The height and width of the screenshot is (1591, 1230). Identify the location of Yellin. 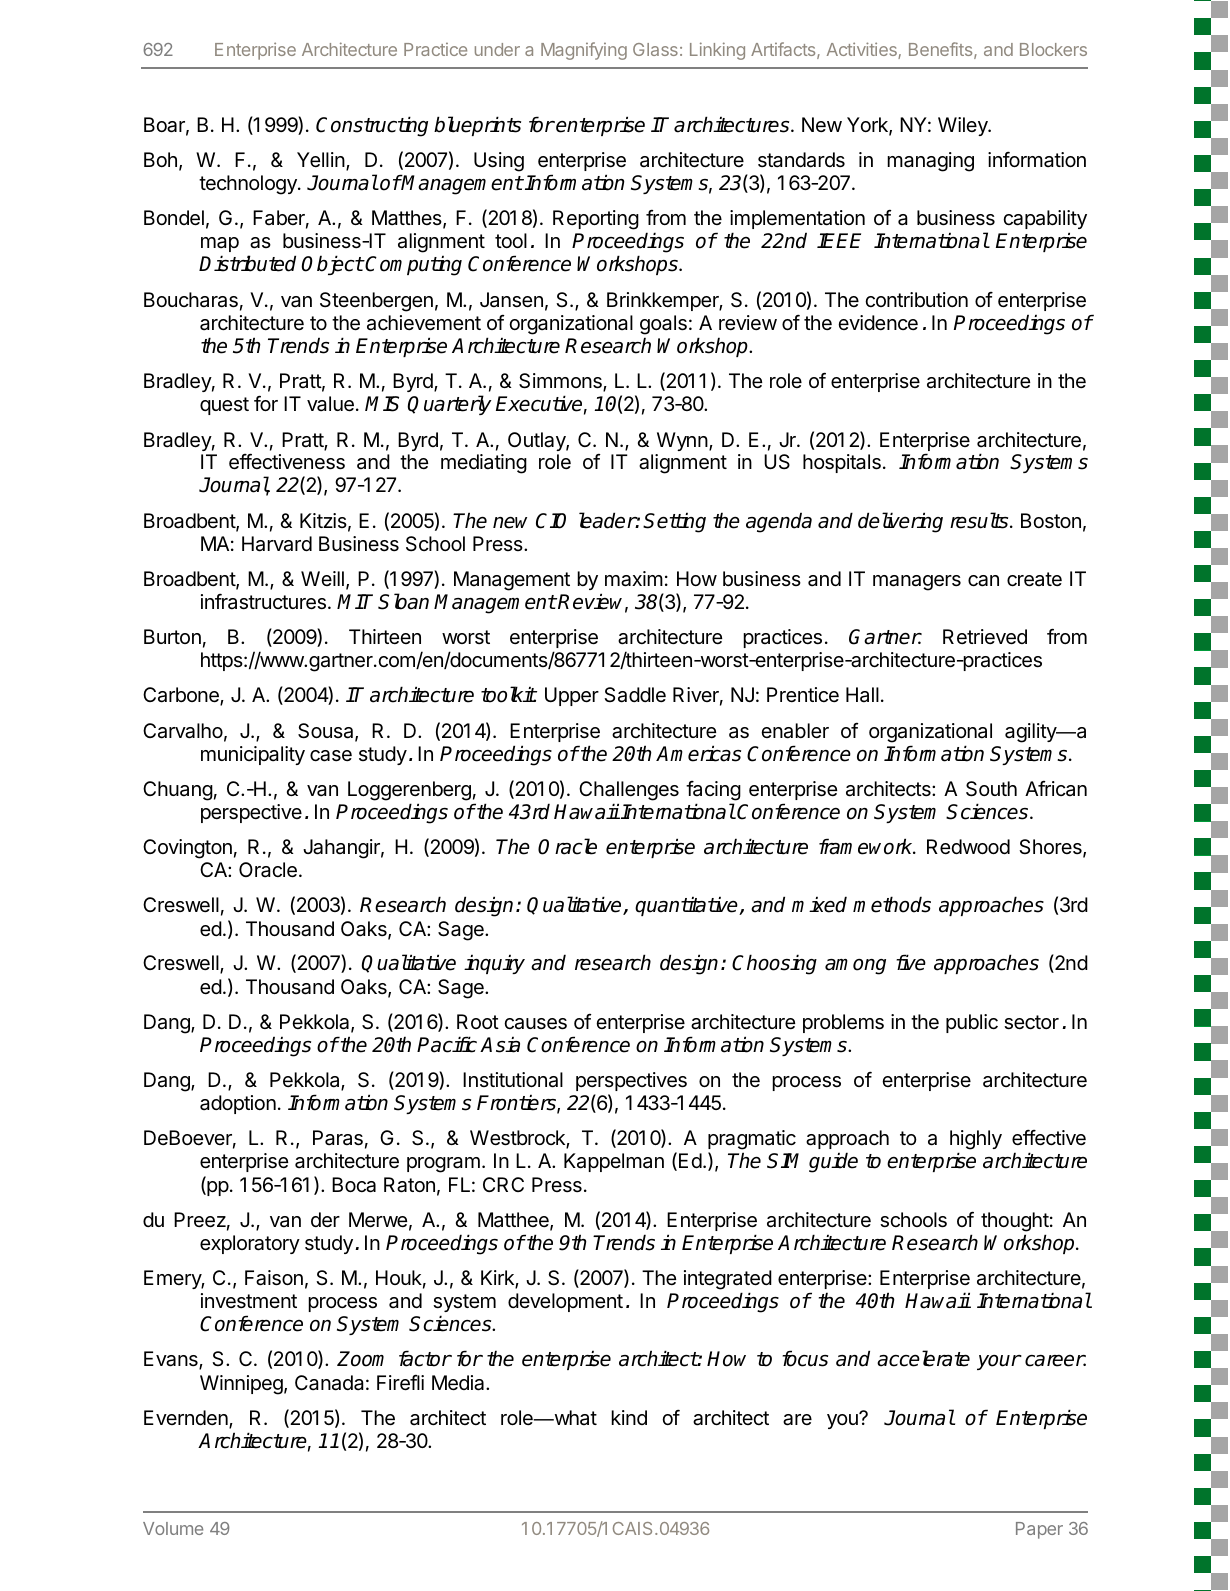
(321, 159).
